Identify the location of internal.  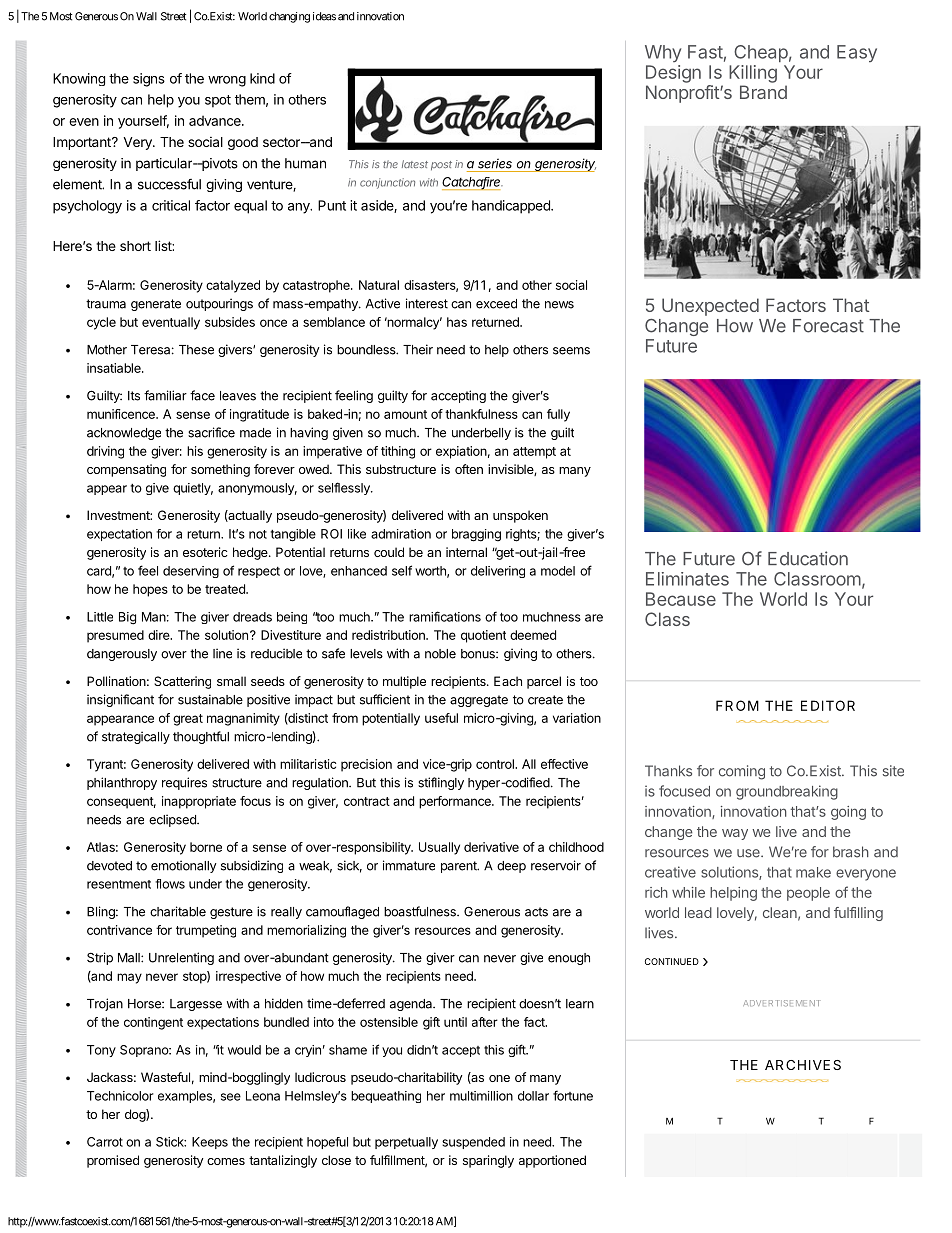
(466, 552).
